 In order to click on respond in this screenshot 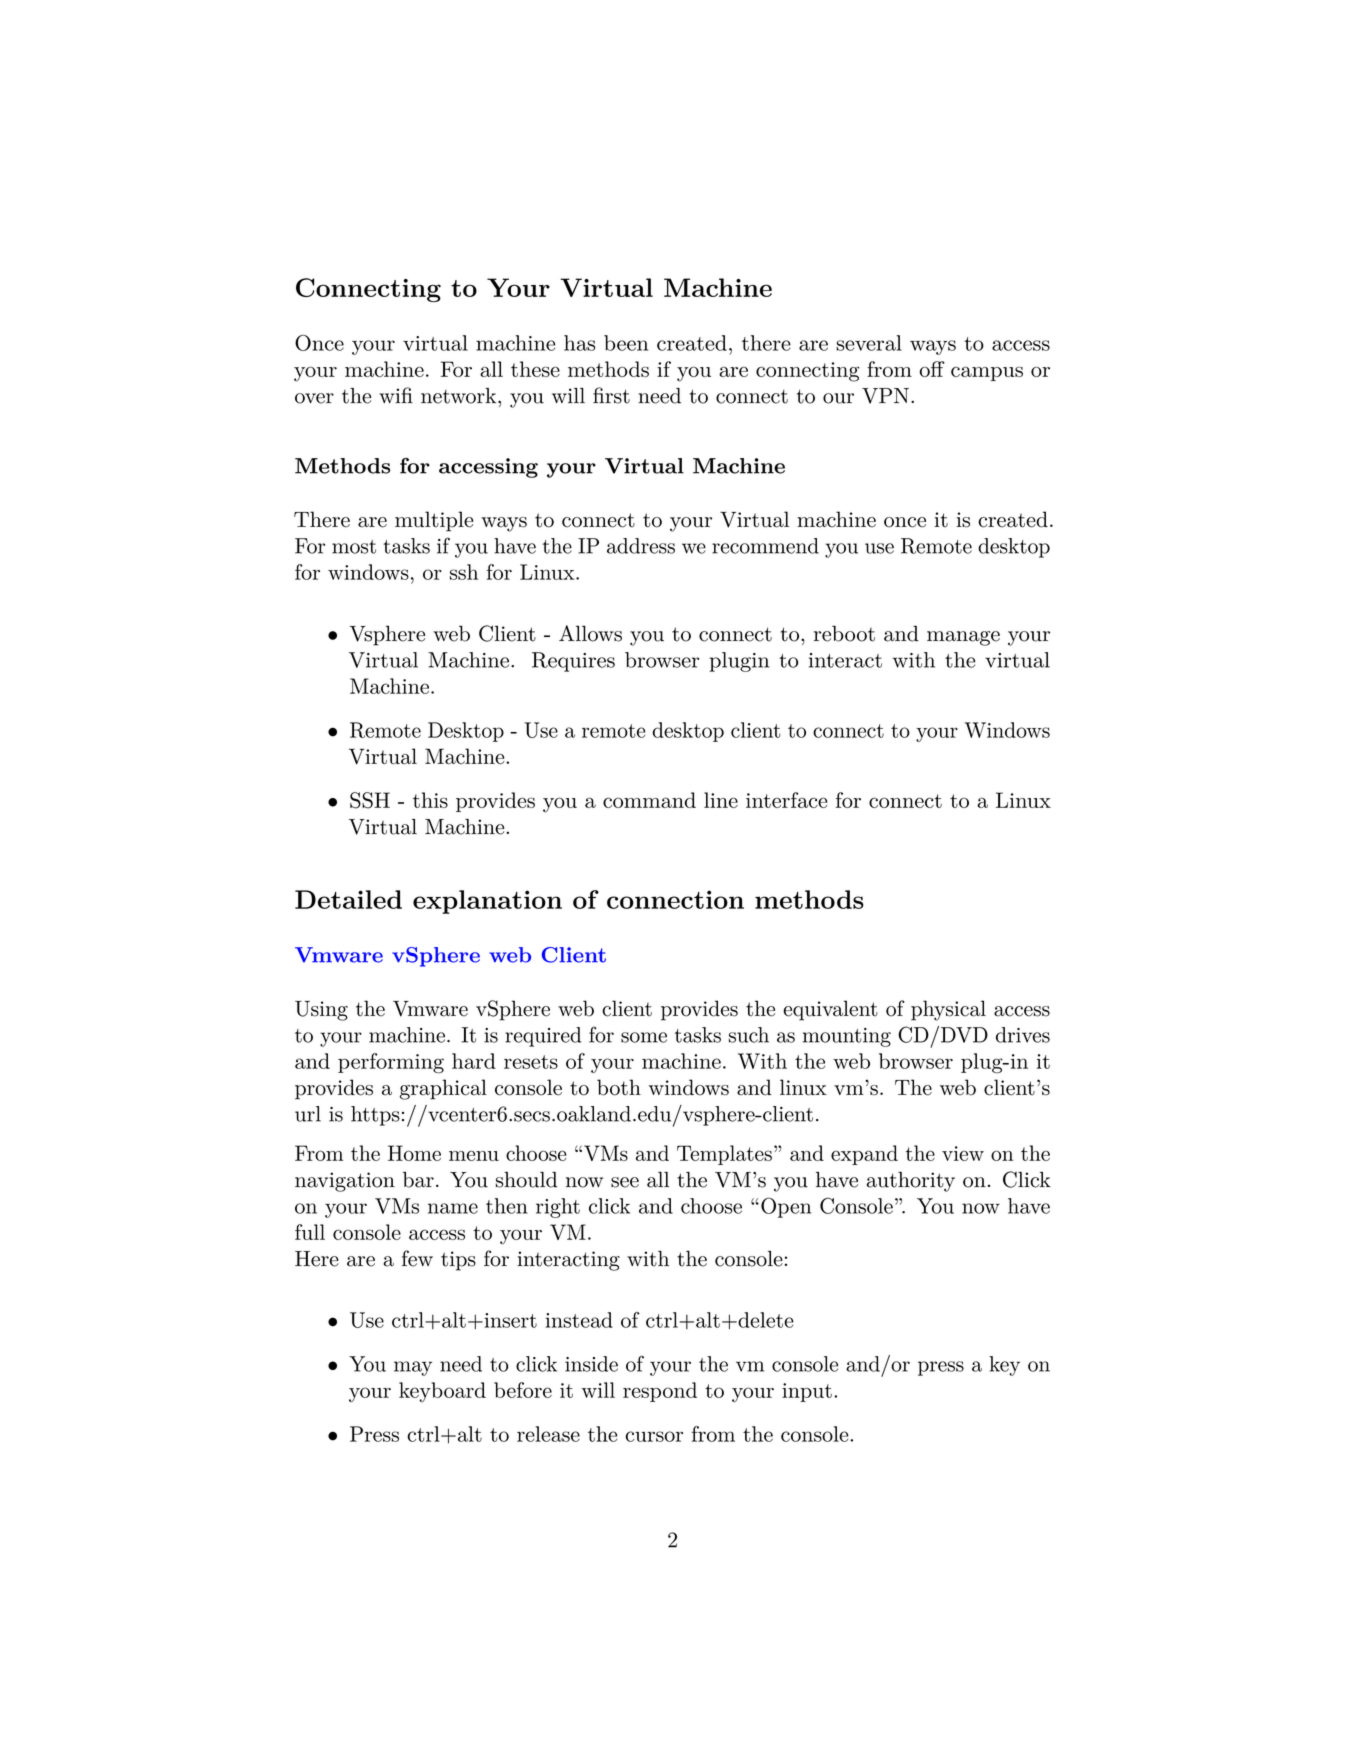, I will do `click(660, 1392)`.
